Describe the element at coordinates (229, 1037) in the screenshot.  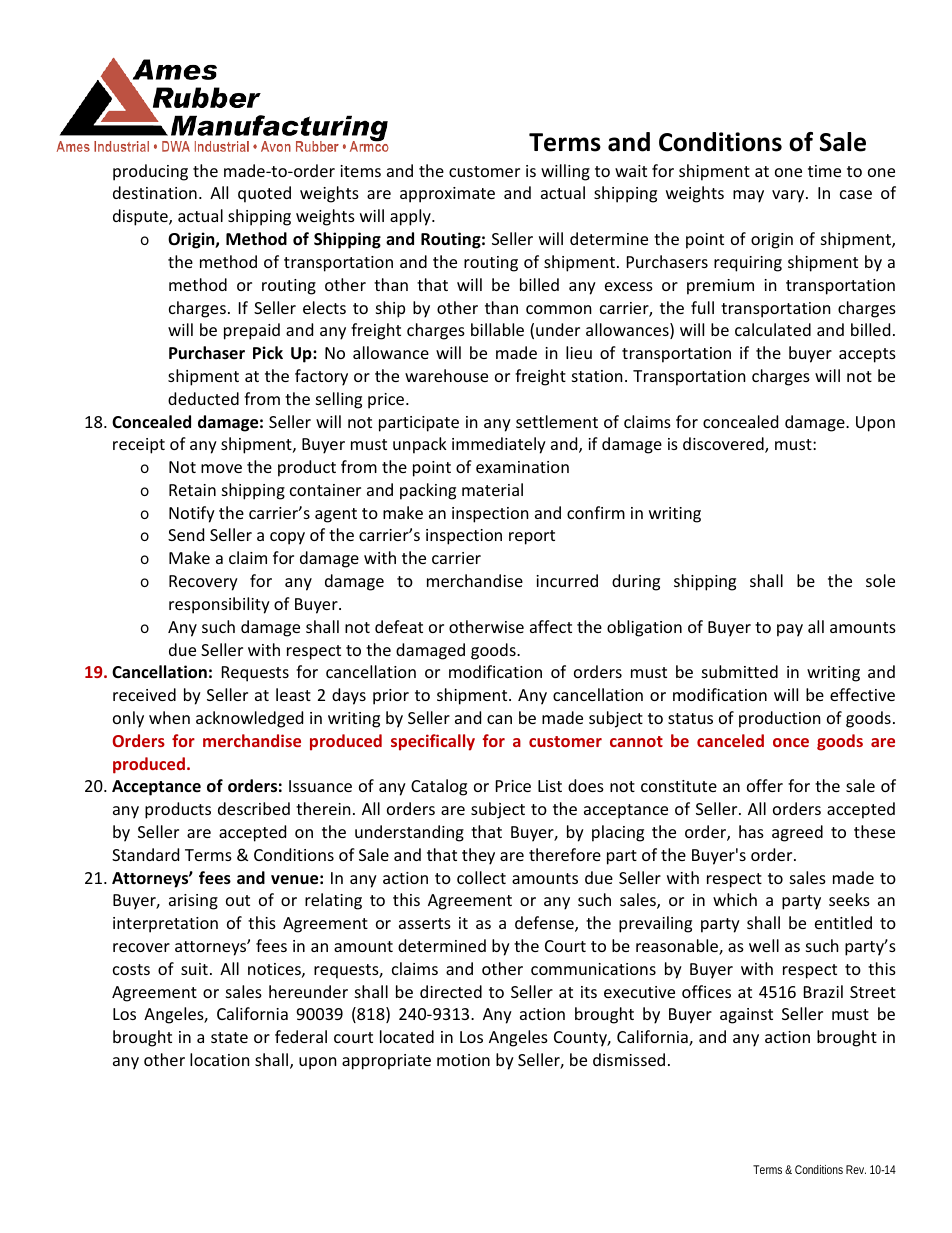
I see `state` at that location.
